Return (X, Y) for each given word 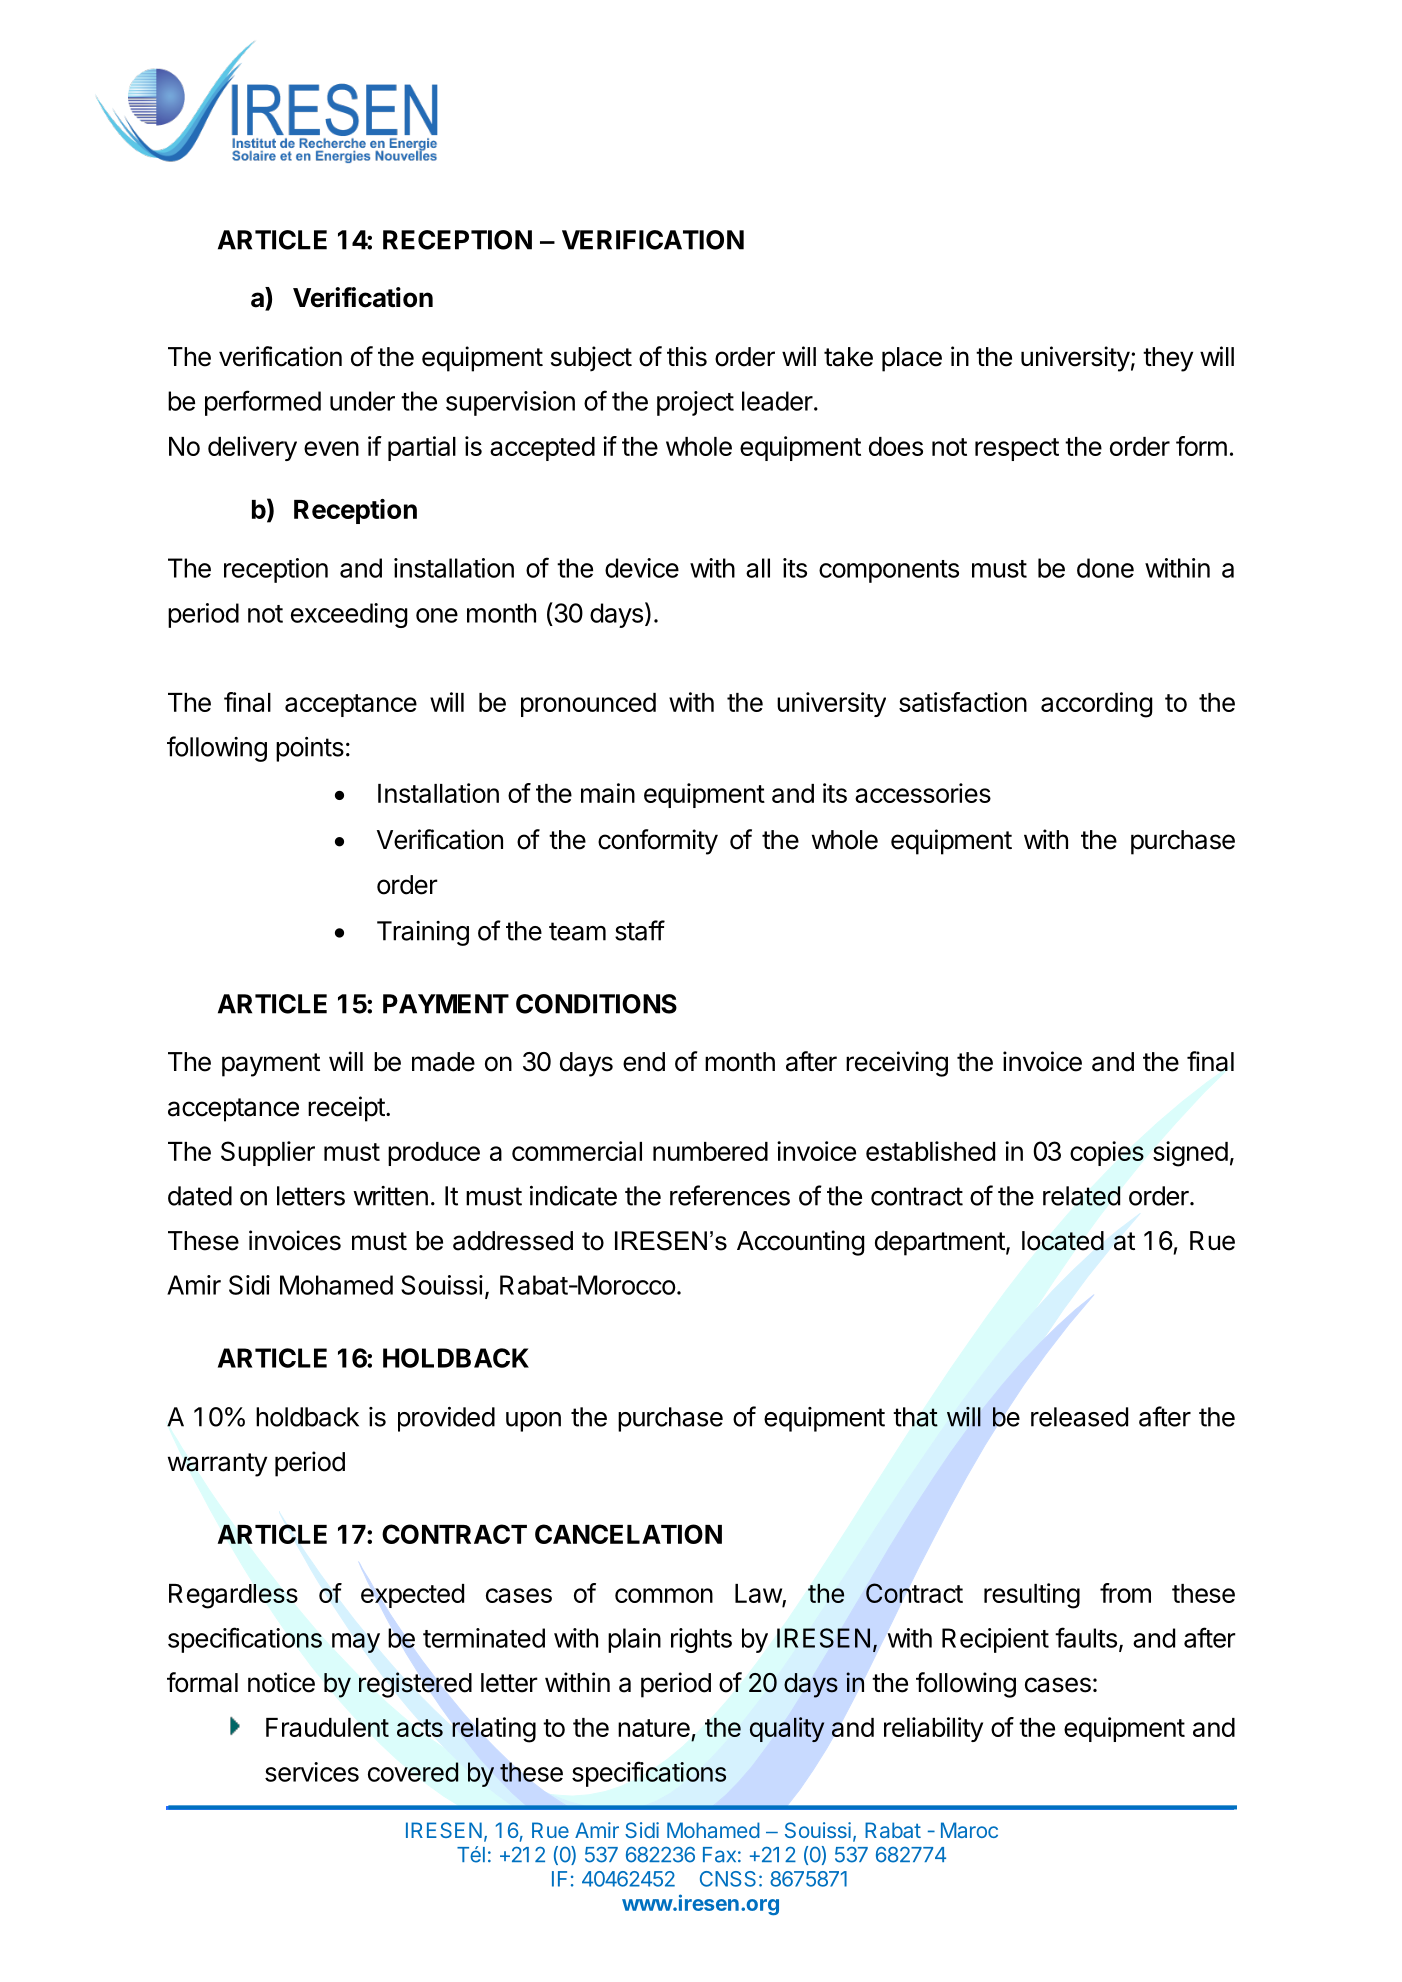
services (312, 1772)
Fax (719, 1855)
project (695, 403)
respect (1017, 449)
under (362, 401)
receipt (346, 1109)
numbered (710, 1151)
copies (1107, 1153)
